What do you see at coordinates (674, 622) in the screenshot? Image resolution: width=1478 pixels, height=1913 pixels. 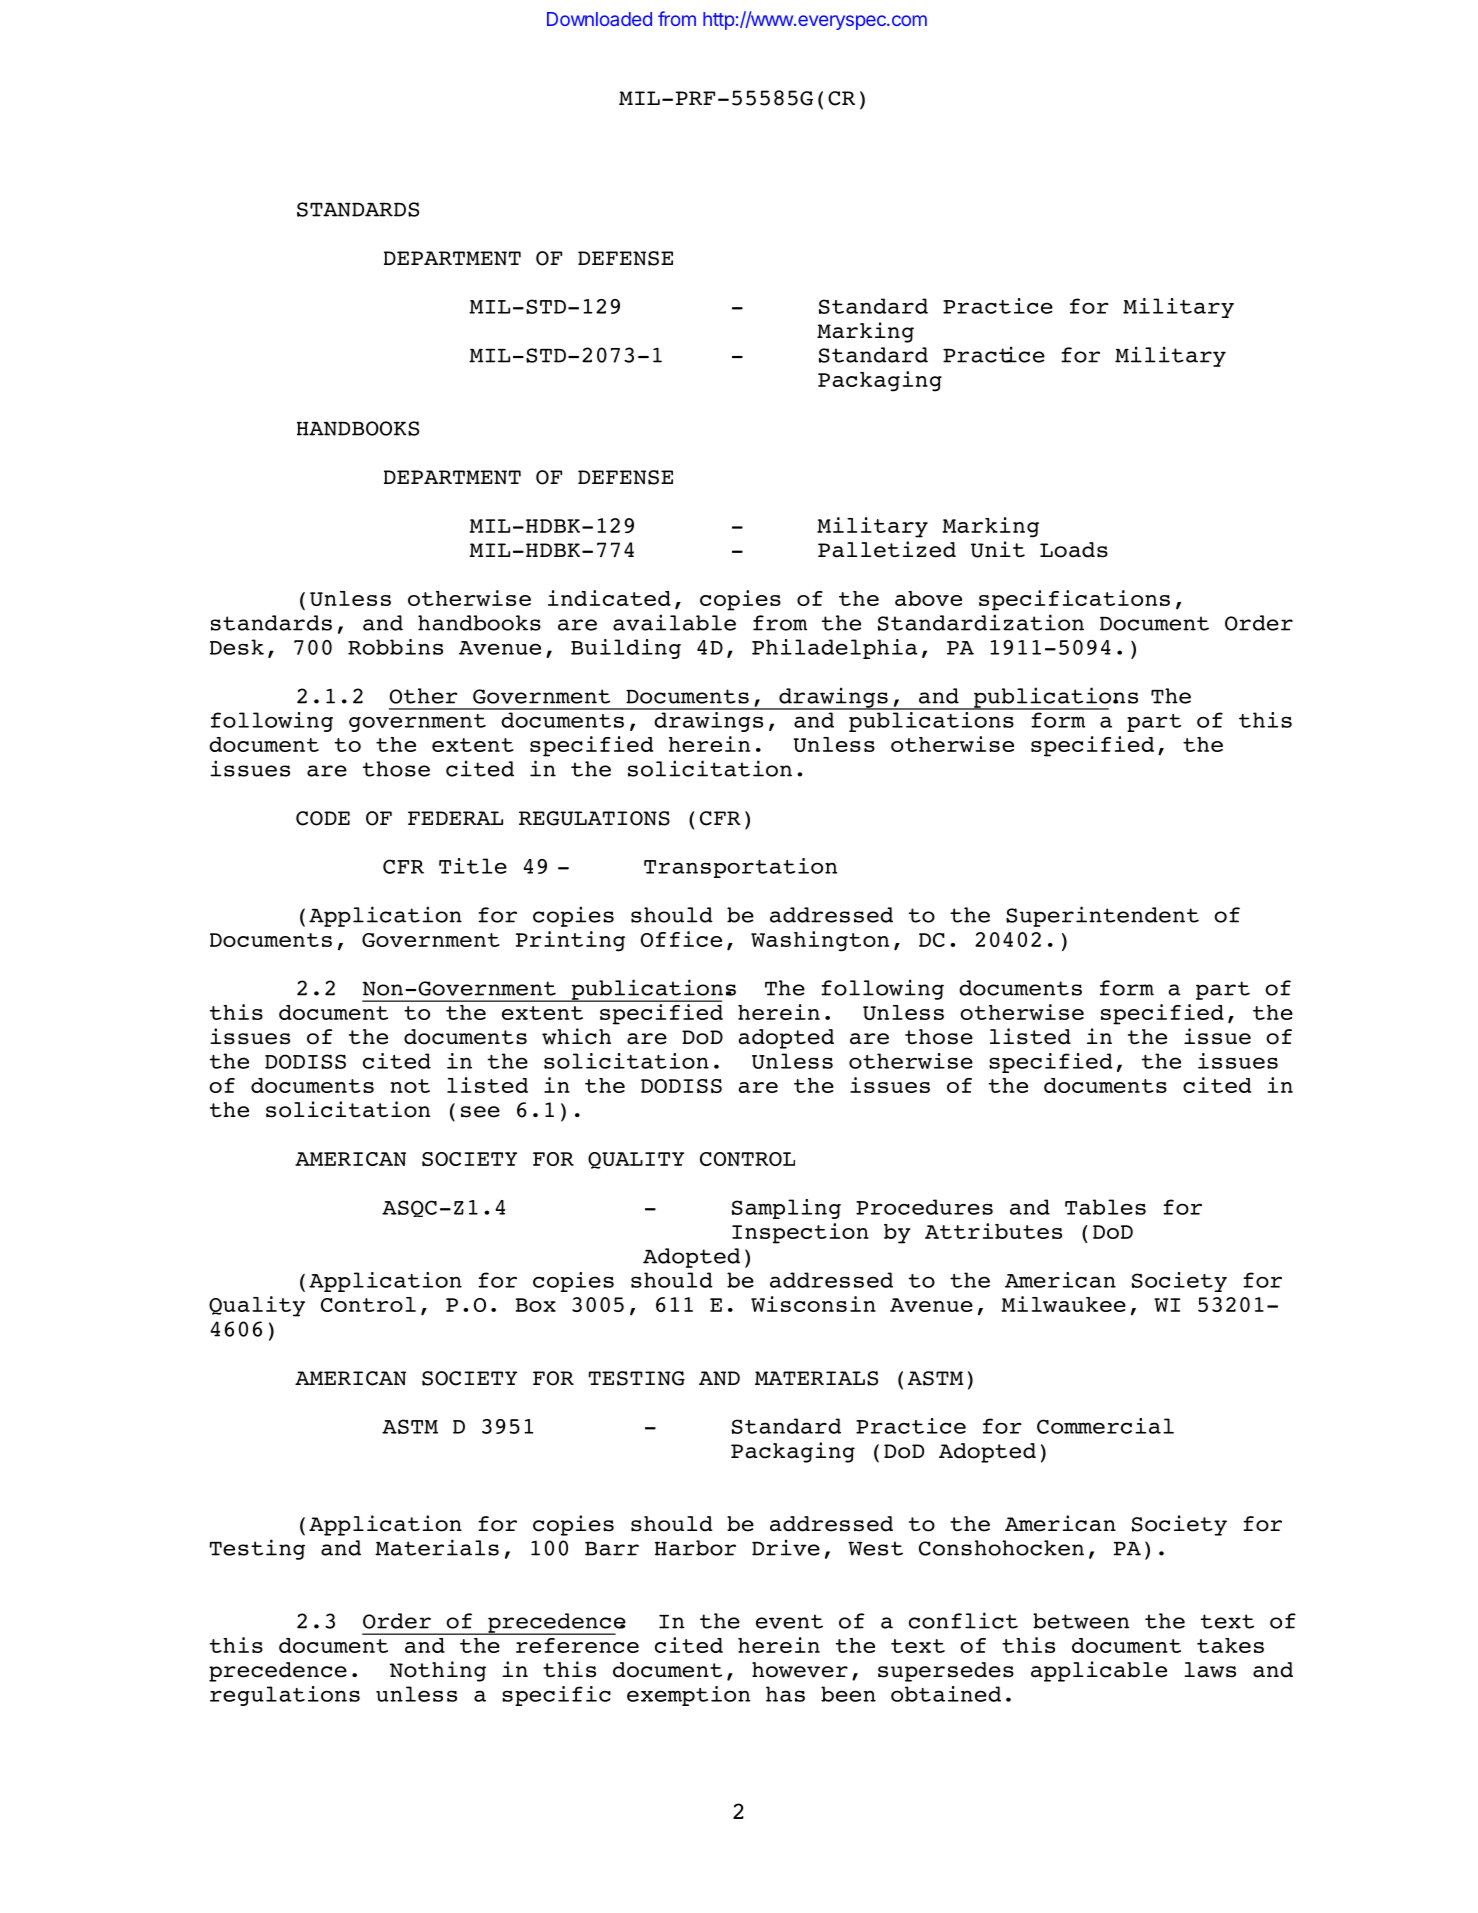 I see `available` at bounding box center [674, 622].
